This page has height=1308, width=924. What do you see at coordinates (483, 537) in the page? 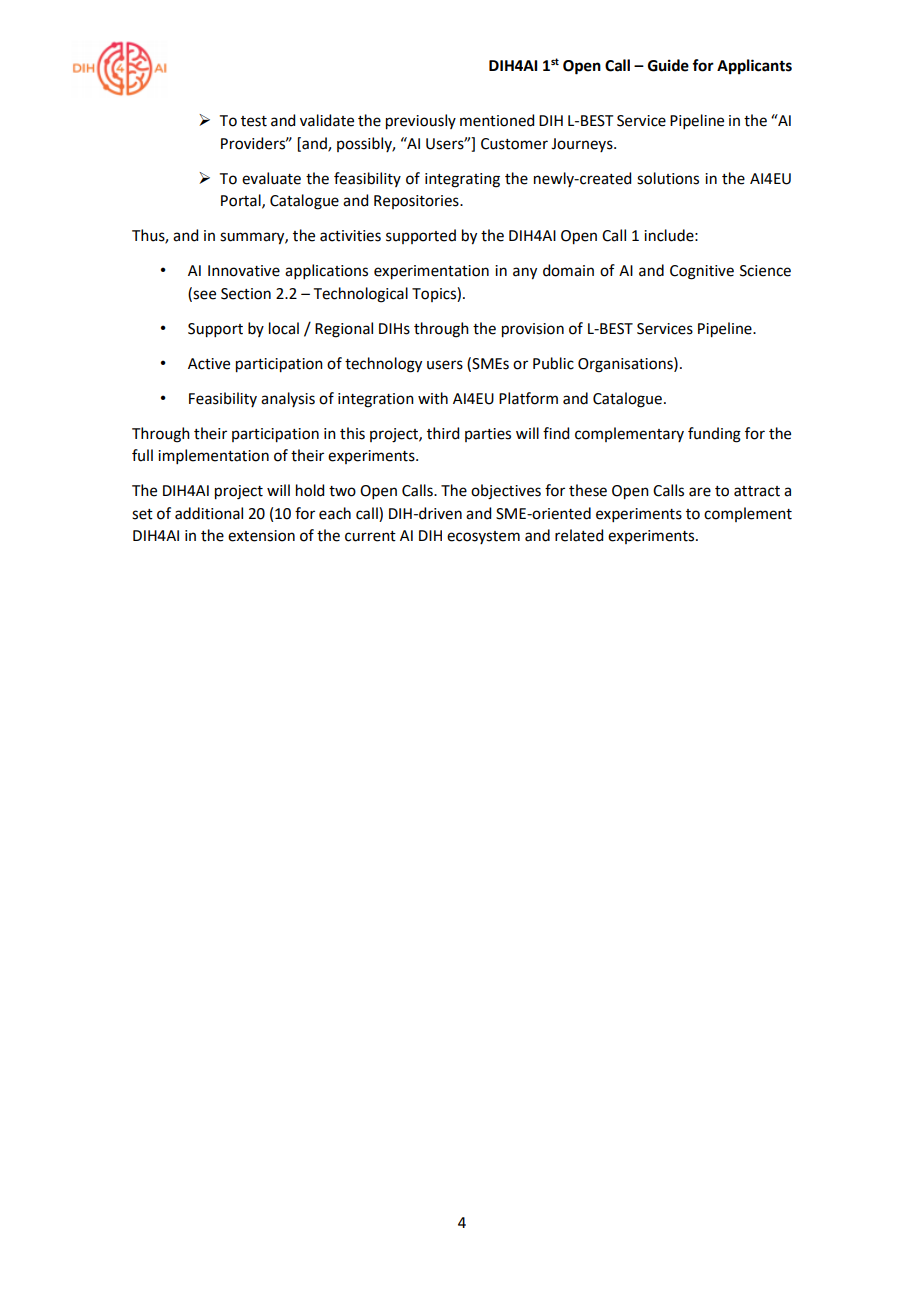
I see `ecosystem` at bounding box center [483, 537].
